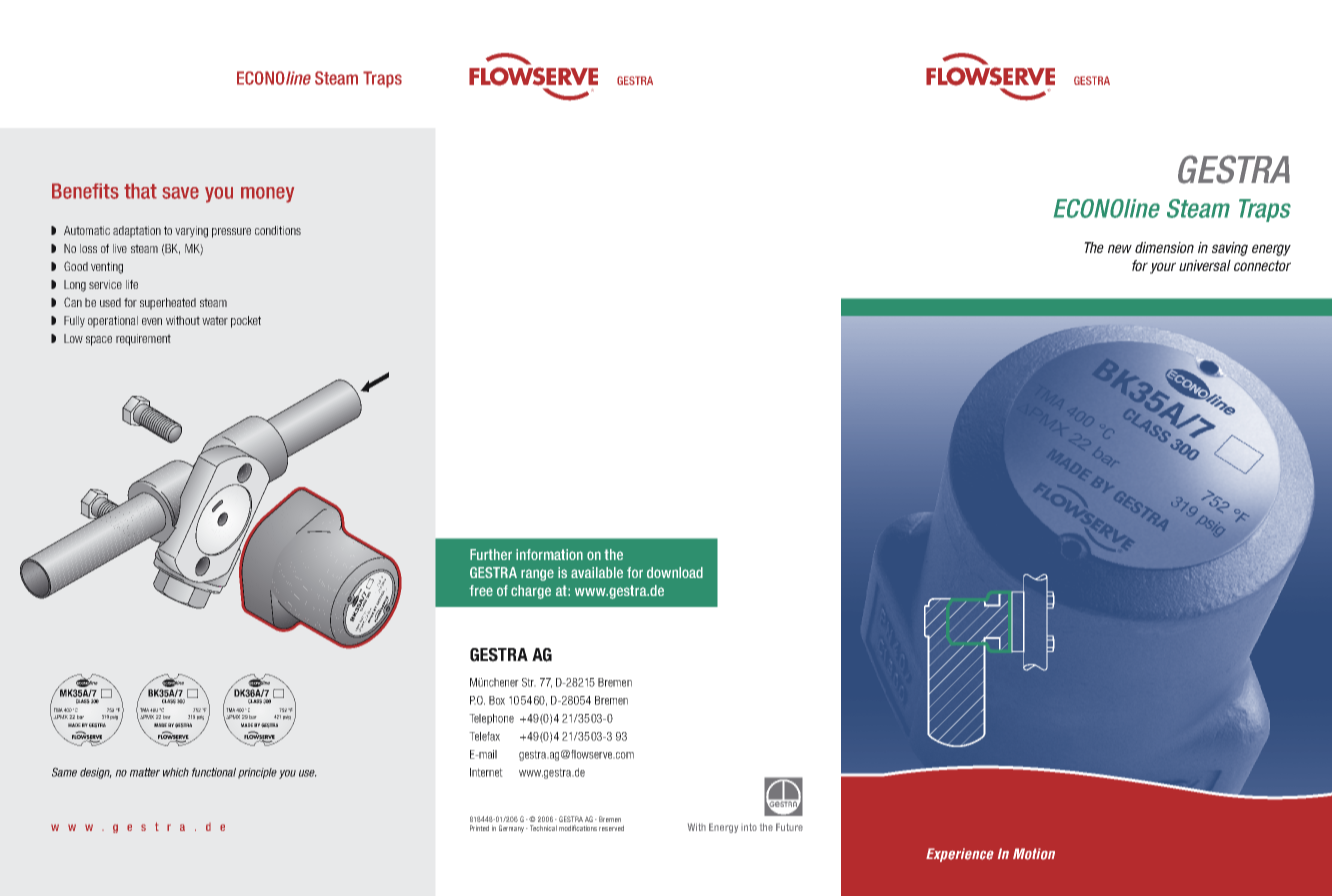 The image size is (1332, 896). Describe the element at coordinates (597, 572) in the screenshot. I see `available` at that location.
